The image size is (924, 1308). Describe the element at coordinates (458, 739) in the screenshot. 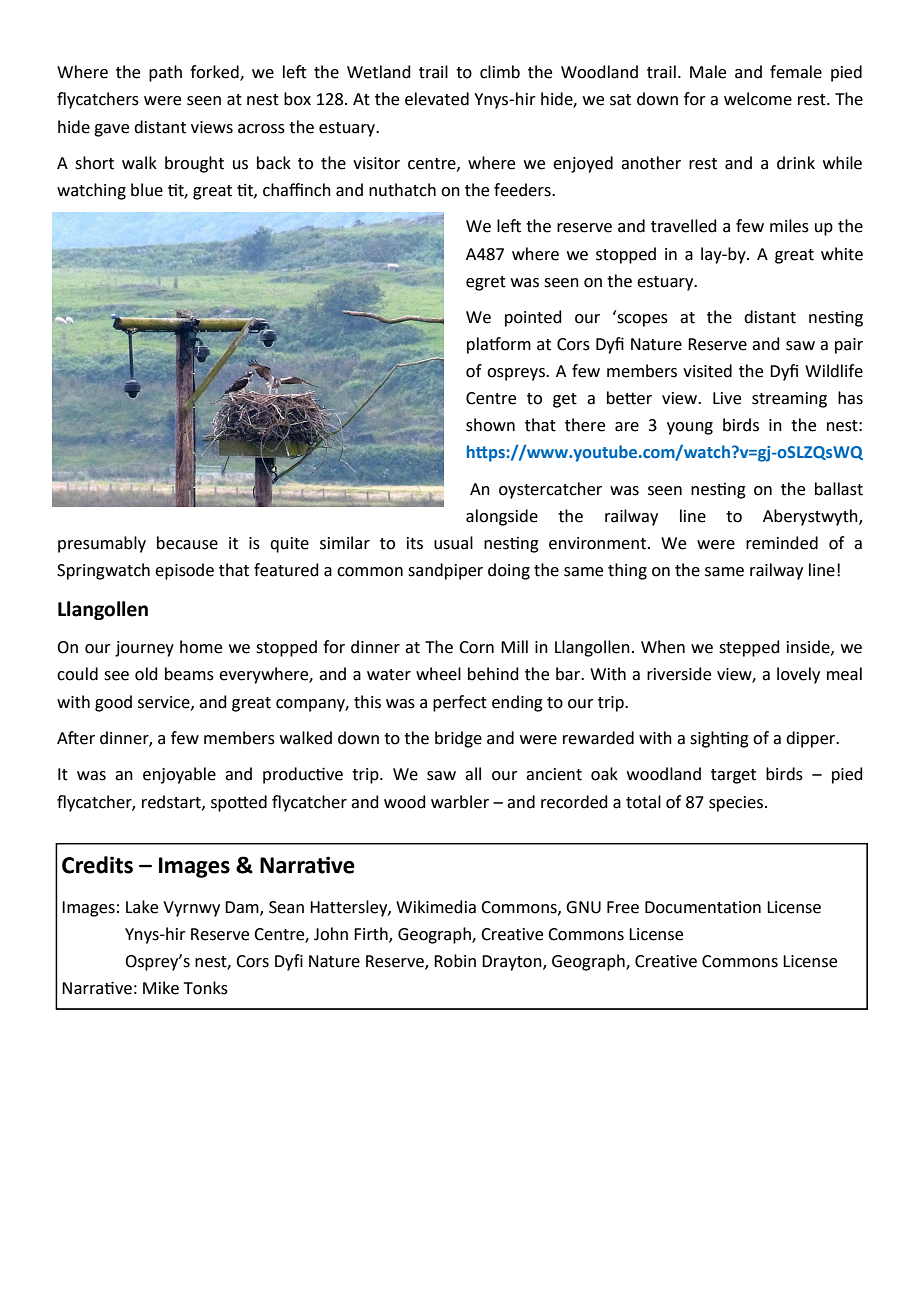

I see `bridge` at that location.
